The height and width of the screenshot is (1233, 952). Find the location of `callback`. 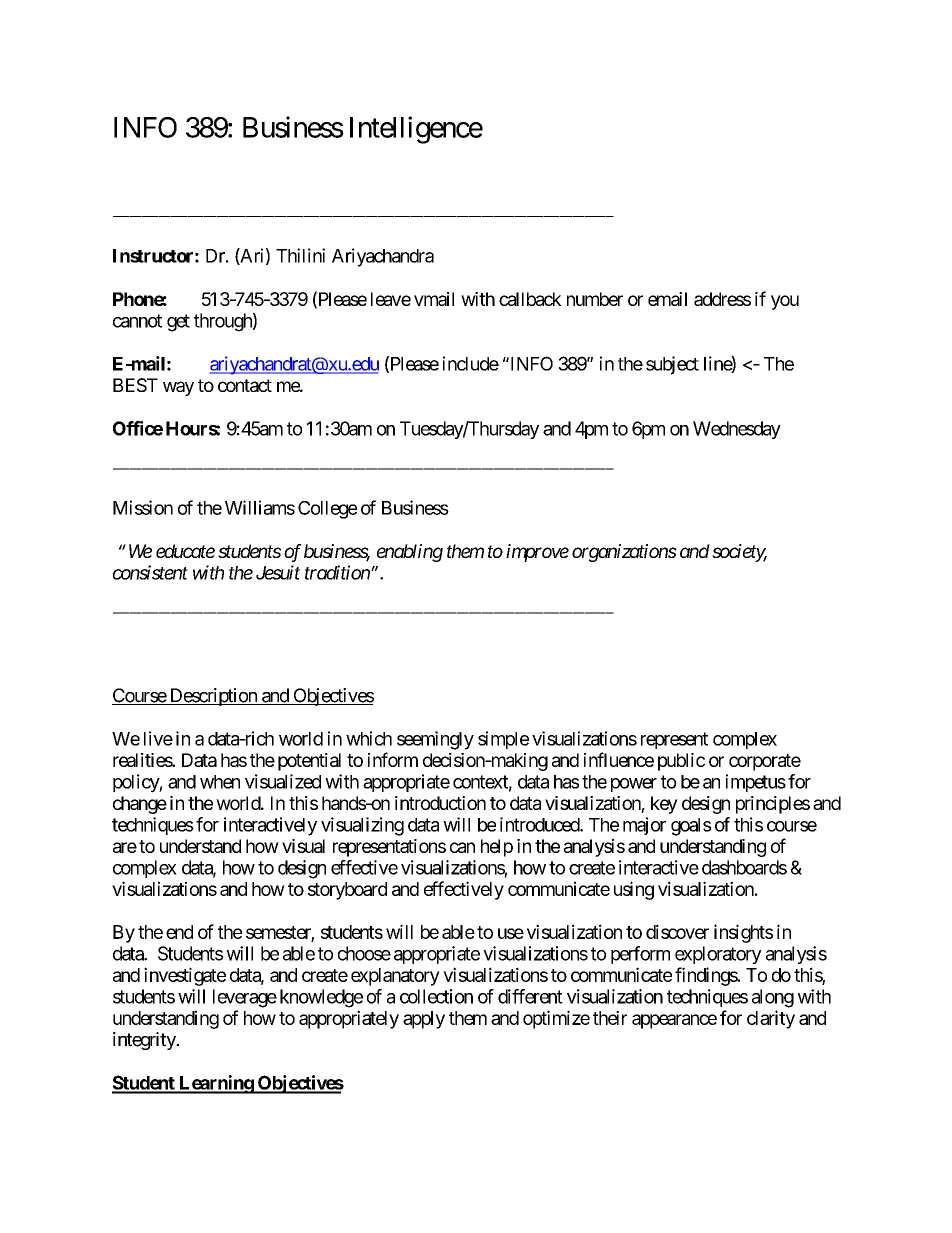

callback is located at coordinates (530, 299).
